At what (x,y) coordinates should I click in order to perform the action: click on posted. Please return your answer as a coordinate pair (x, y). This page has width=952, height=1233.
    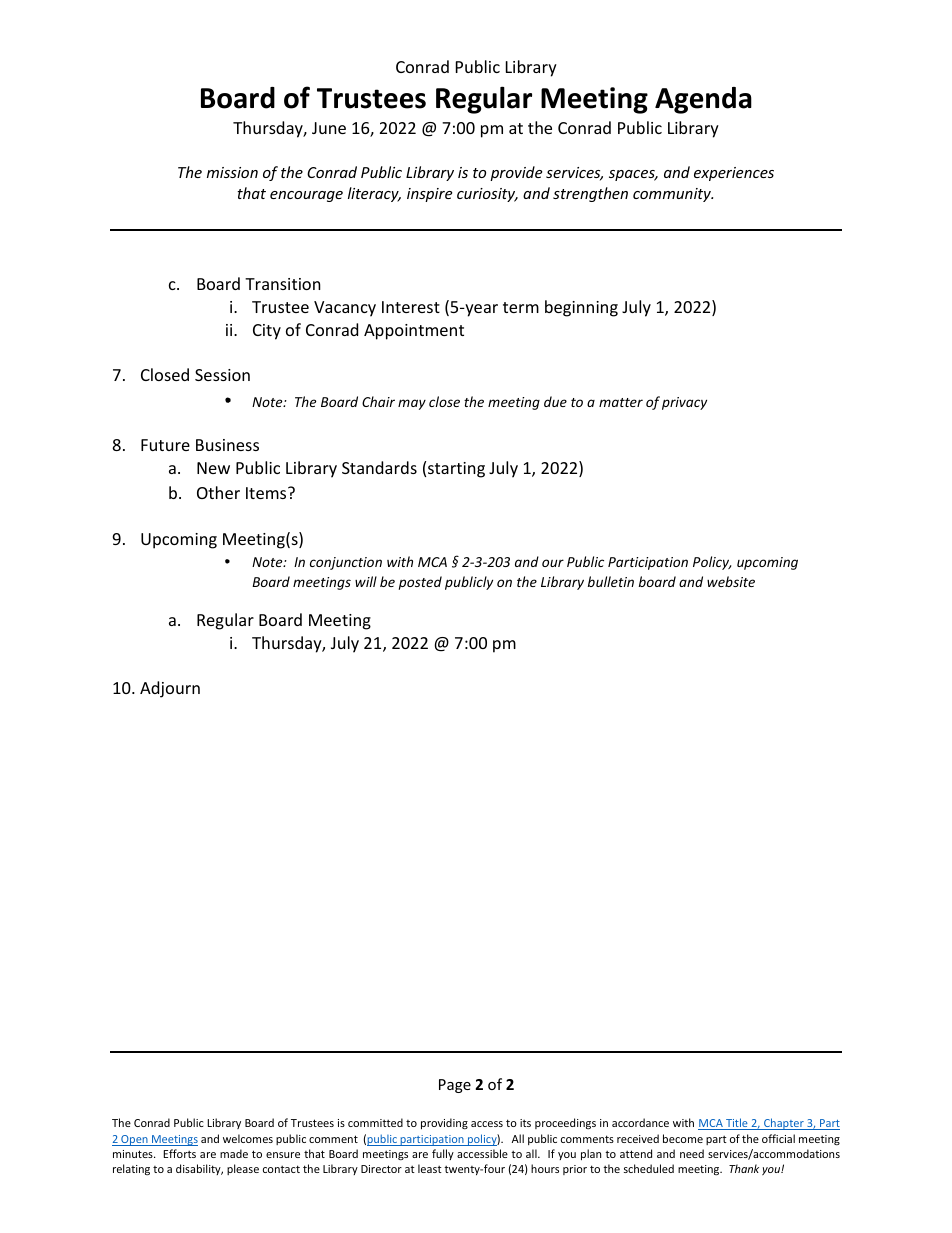
    Looking at the image, I should click on (420, 583).
